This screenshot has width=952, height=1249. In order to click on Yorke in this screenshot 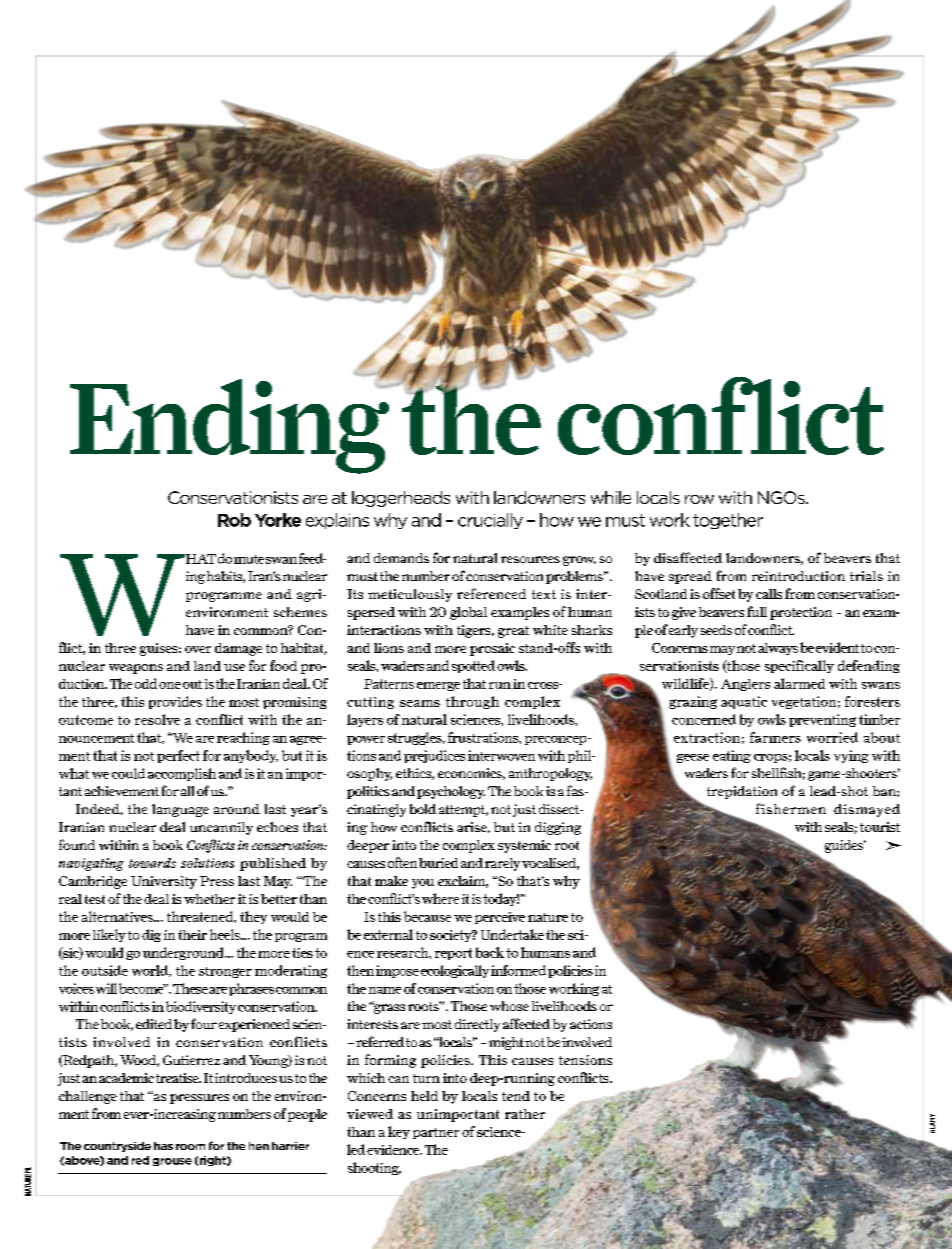, I will do `click(278, 520)`.
